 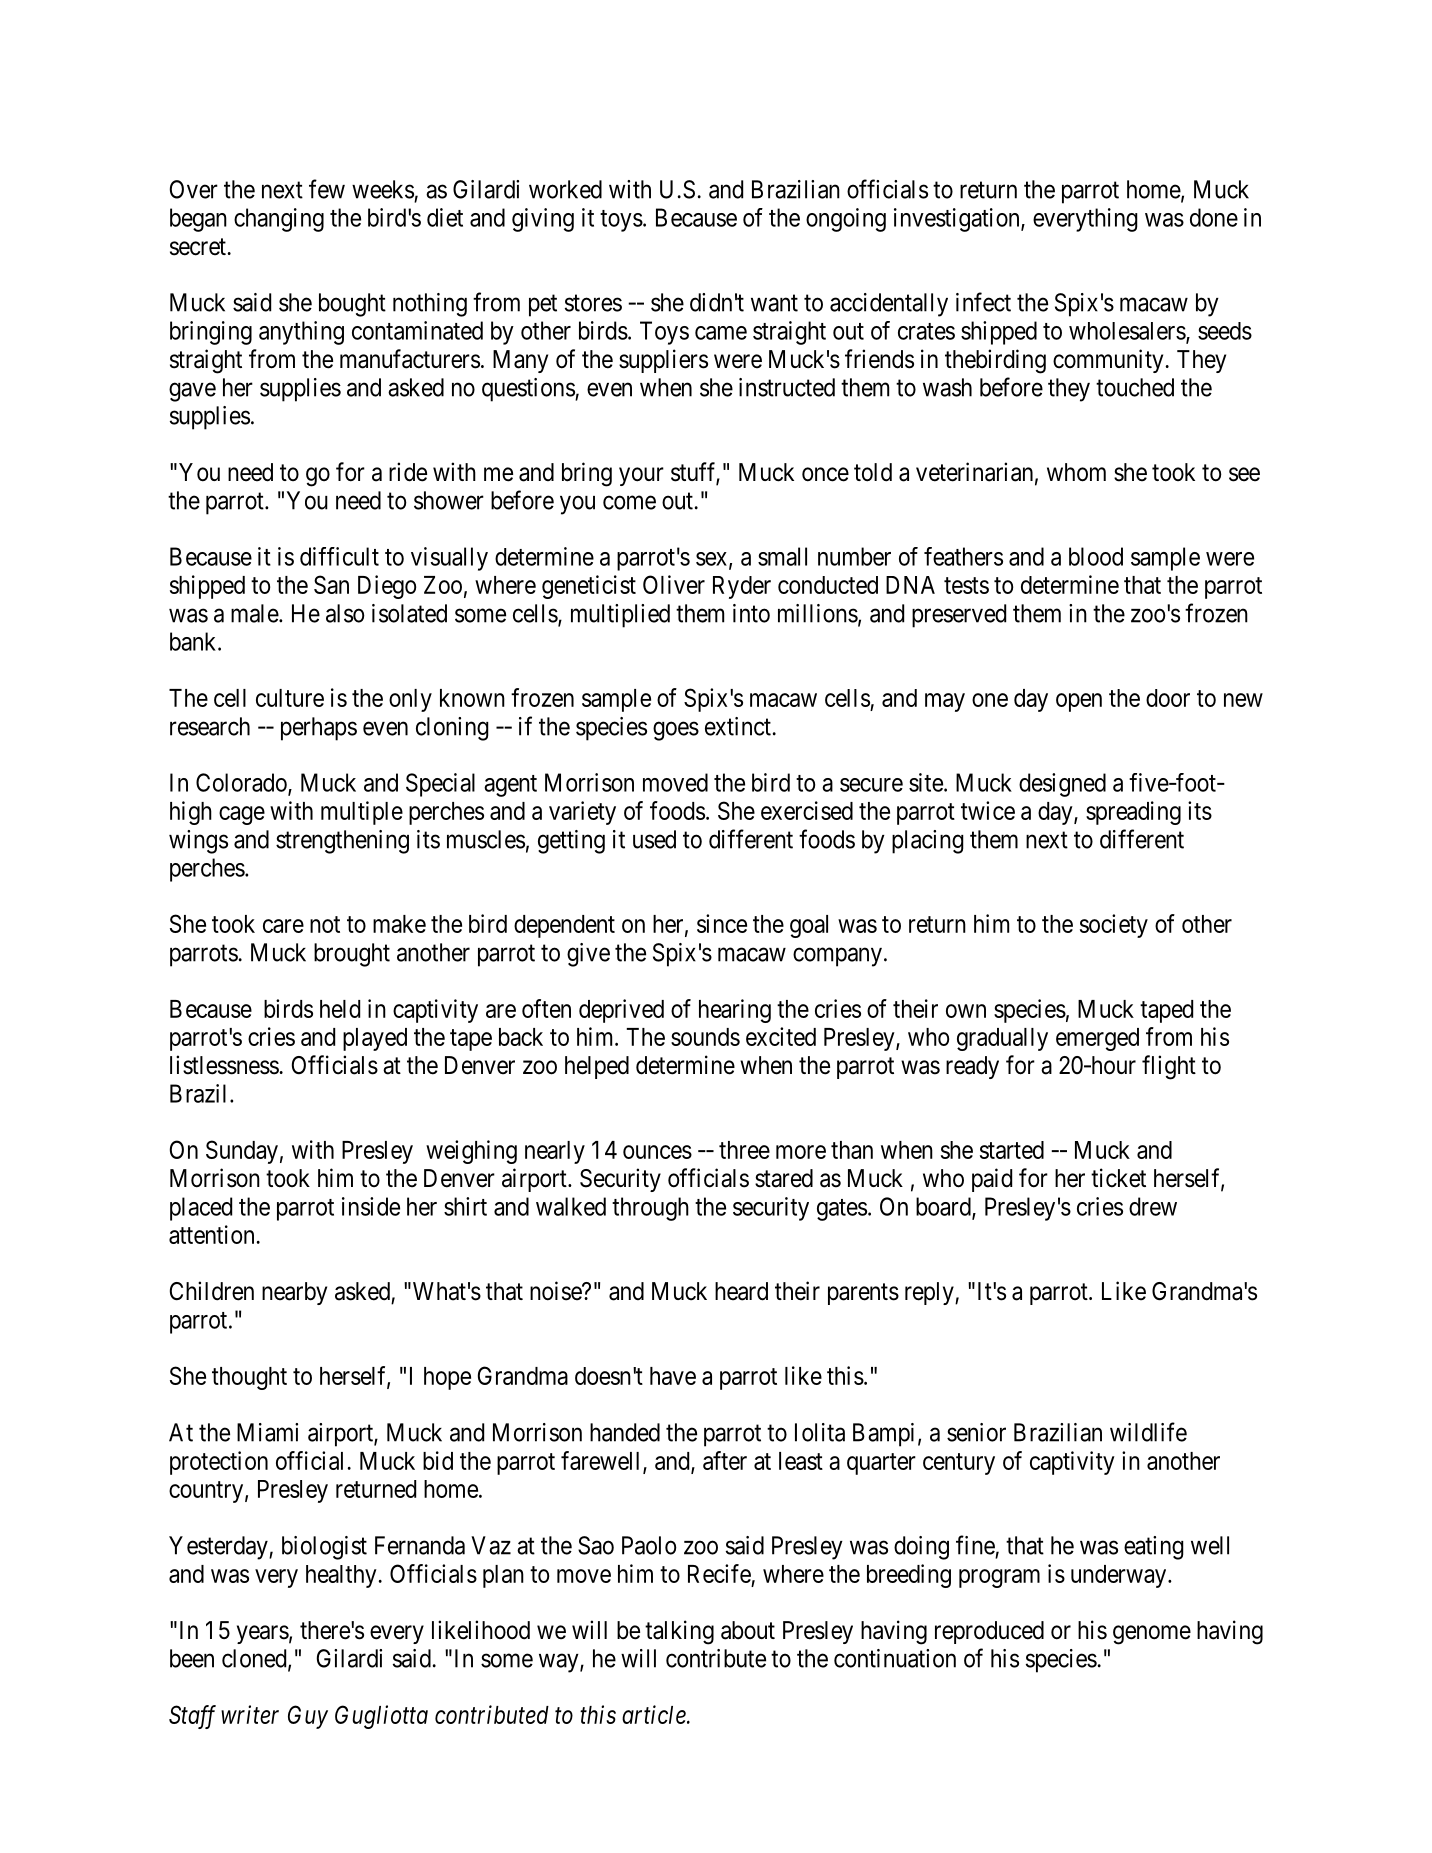 What do you see at coordinates (279, 220) in the screenshot?
I see `changing` at bounding box center [279, 220].
